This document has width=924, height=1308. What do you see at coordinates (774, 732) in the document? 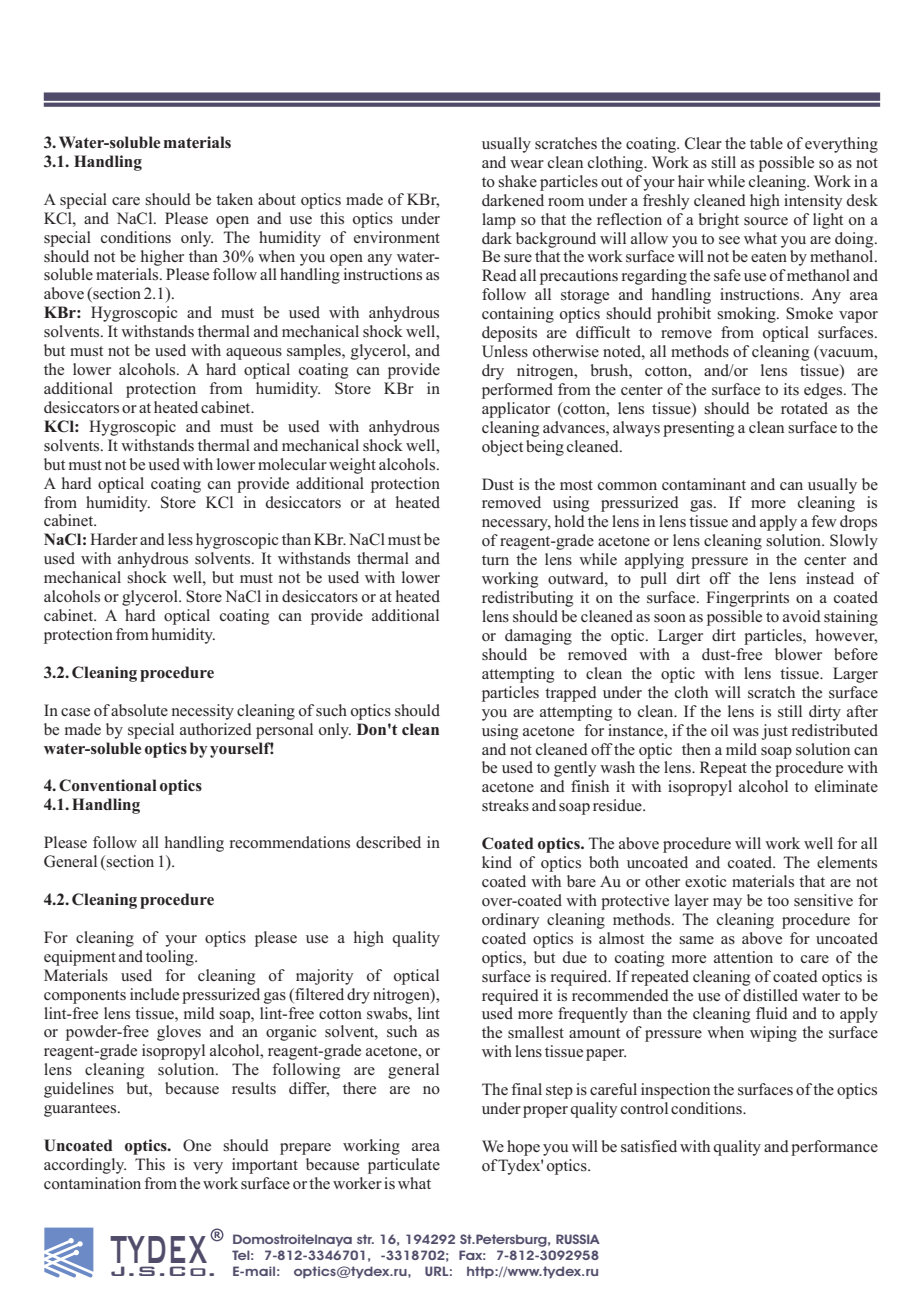
I see `just` at bounding box center [774, 732].
